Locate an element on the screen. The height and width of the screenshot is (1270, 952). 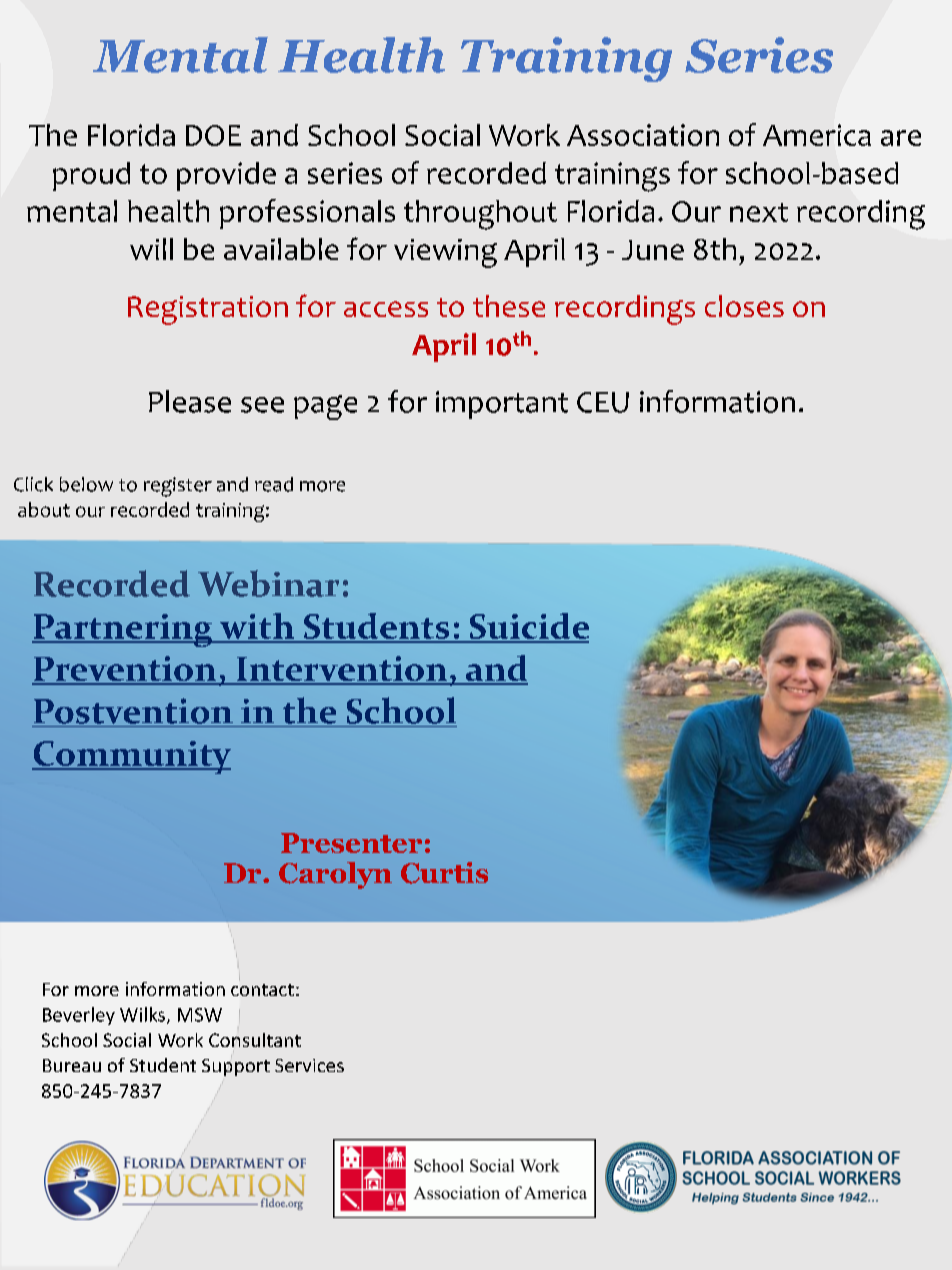
register is located at coordinates (178, 487).
